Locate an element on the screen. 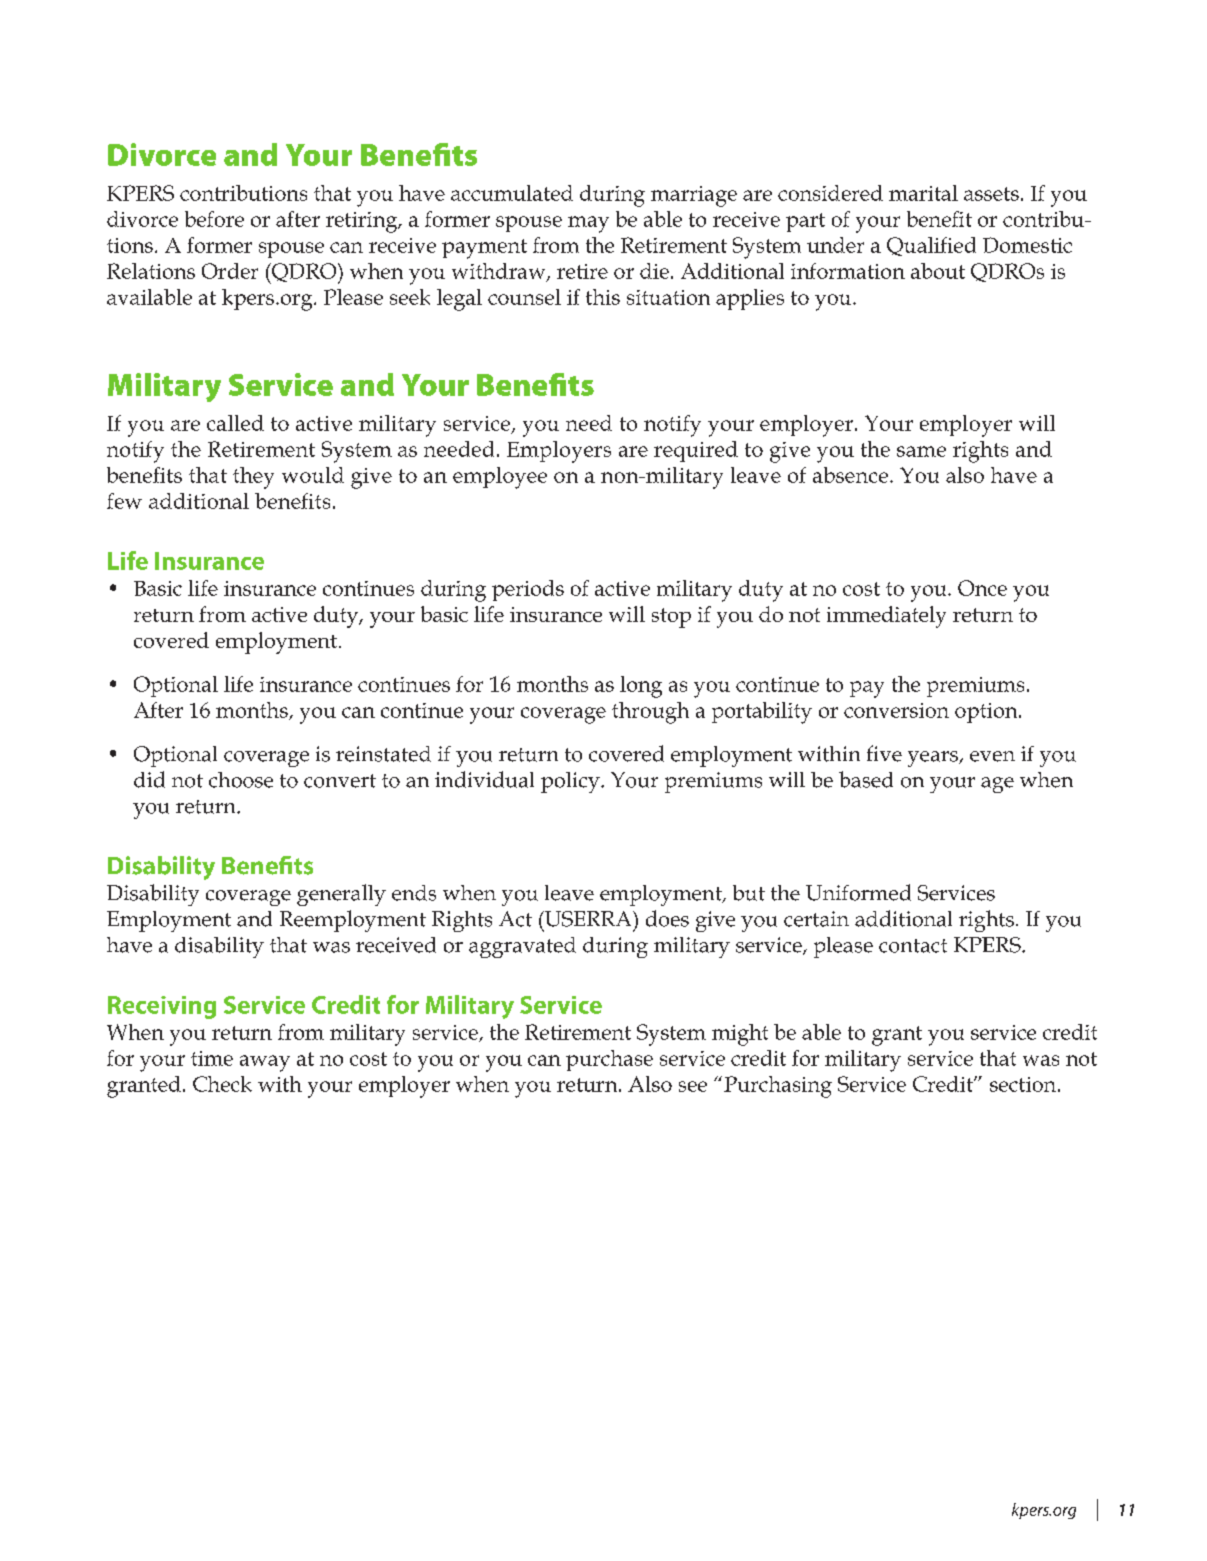 The image size is (1207, 1561). may is located at coordinates (588, 224).
